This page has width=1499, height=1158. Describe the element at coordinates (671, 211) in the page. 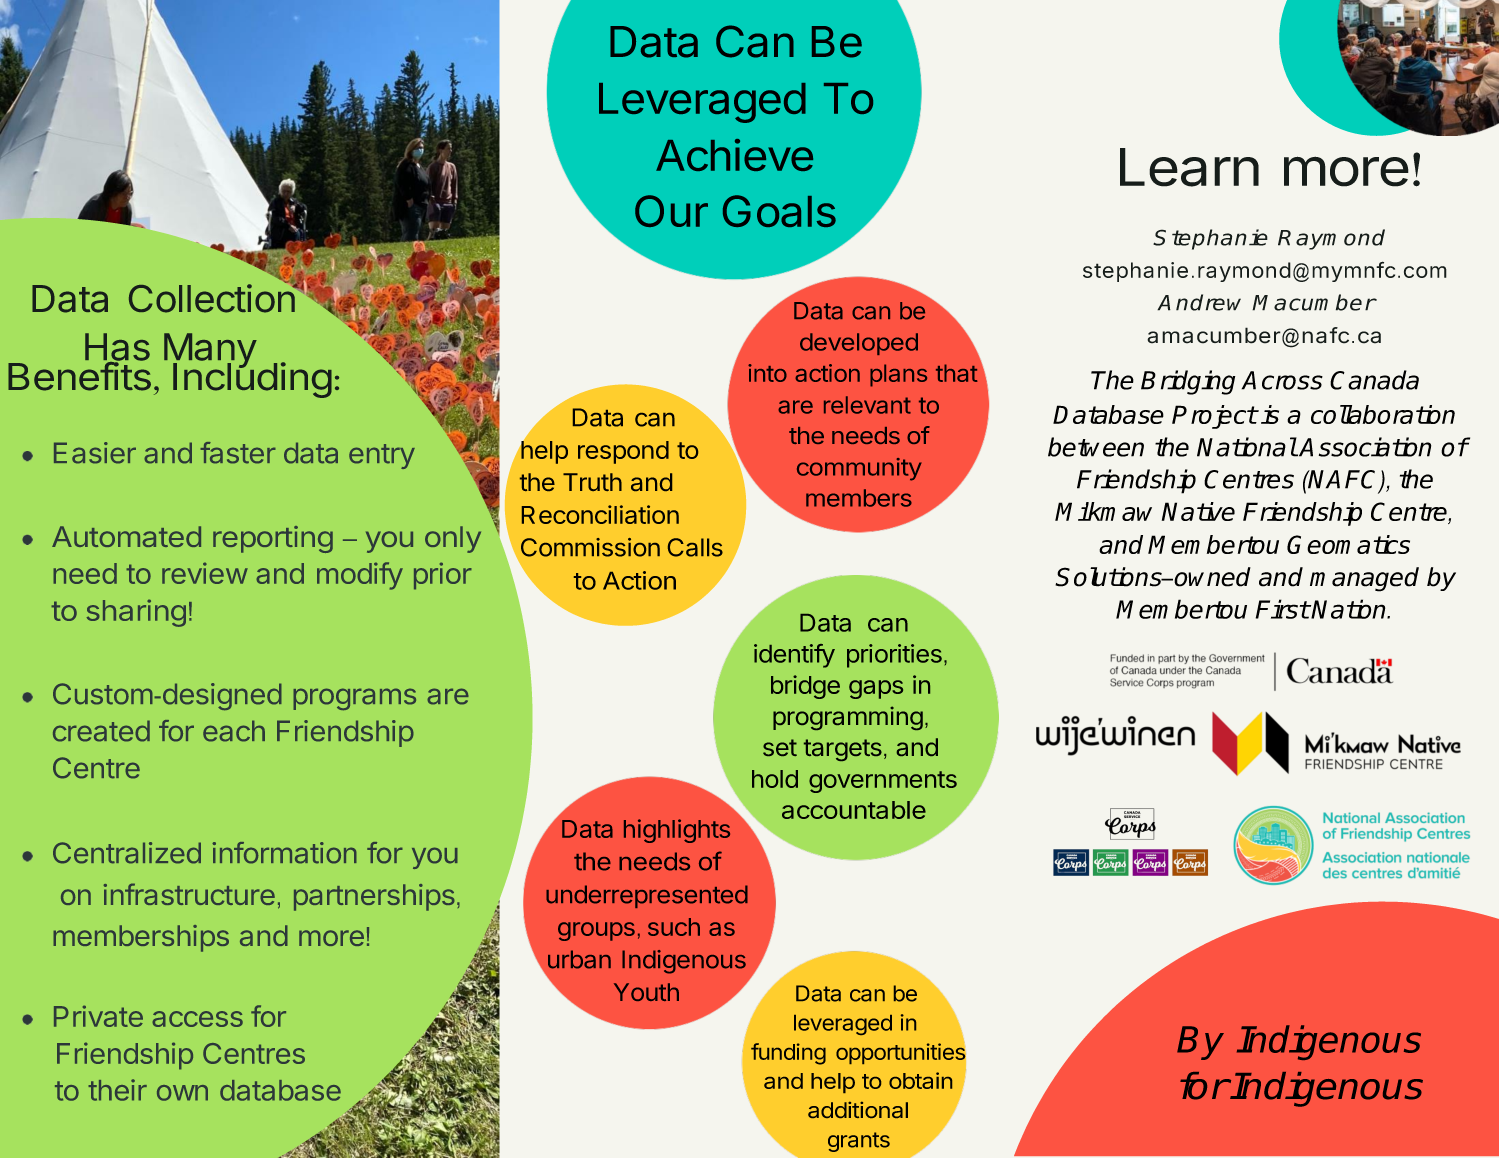

I see `Our` at that location.
